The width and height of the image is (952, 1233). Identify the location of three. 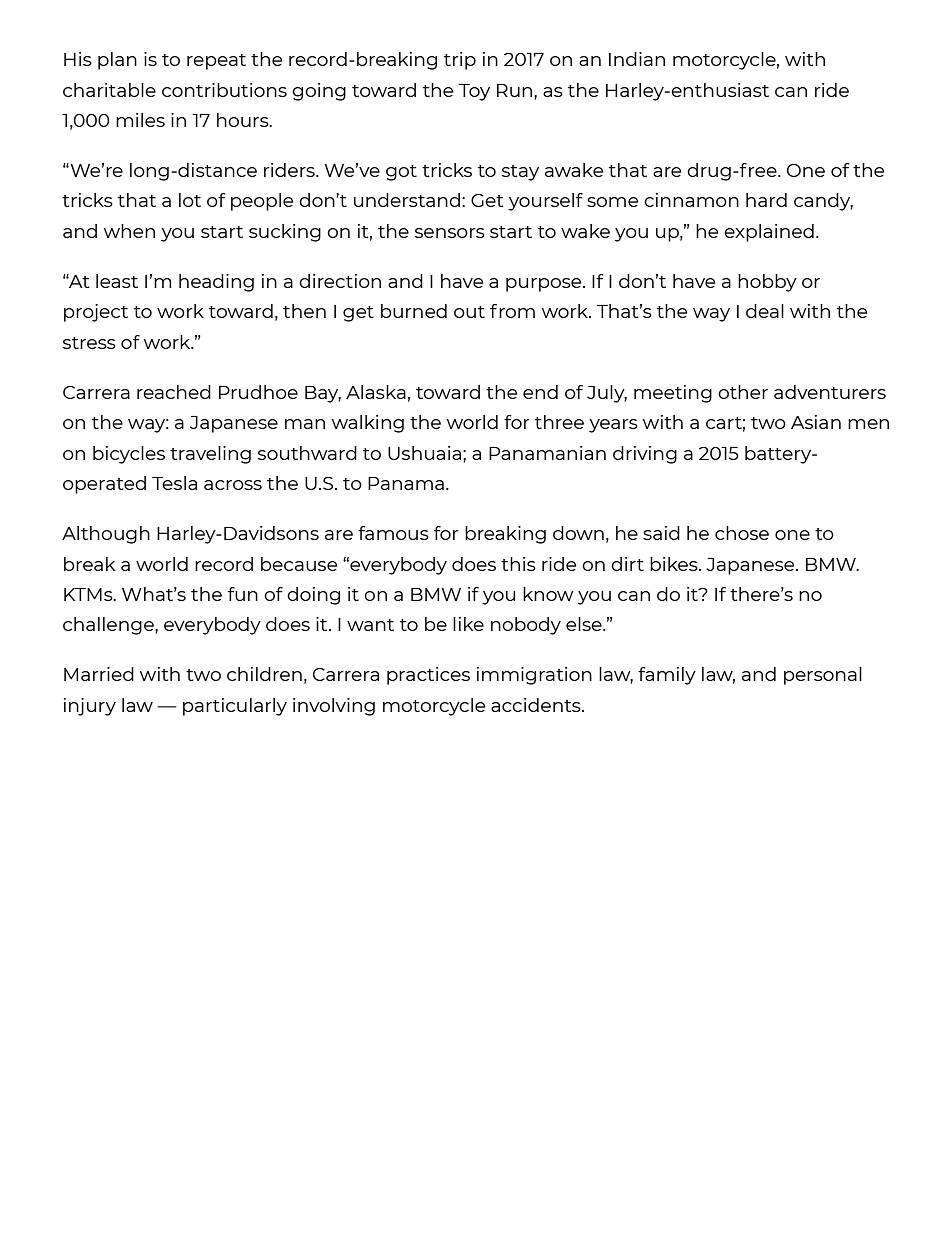
(559, 422).
